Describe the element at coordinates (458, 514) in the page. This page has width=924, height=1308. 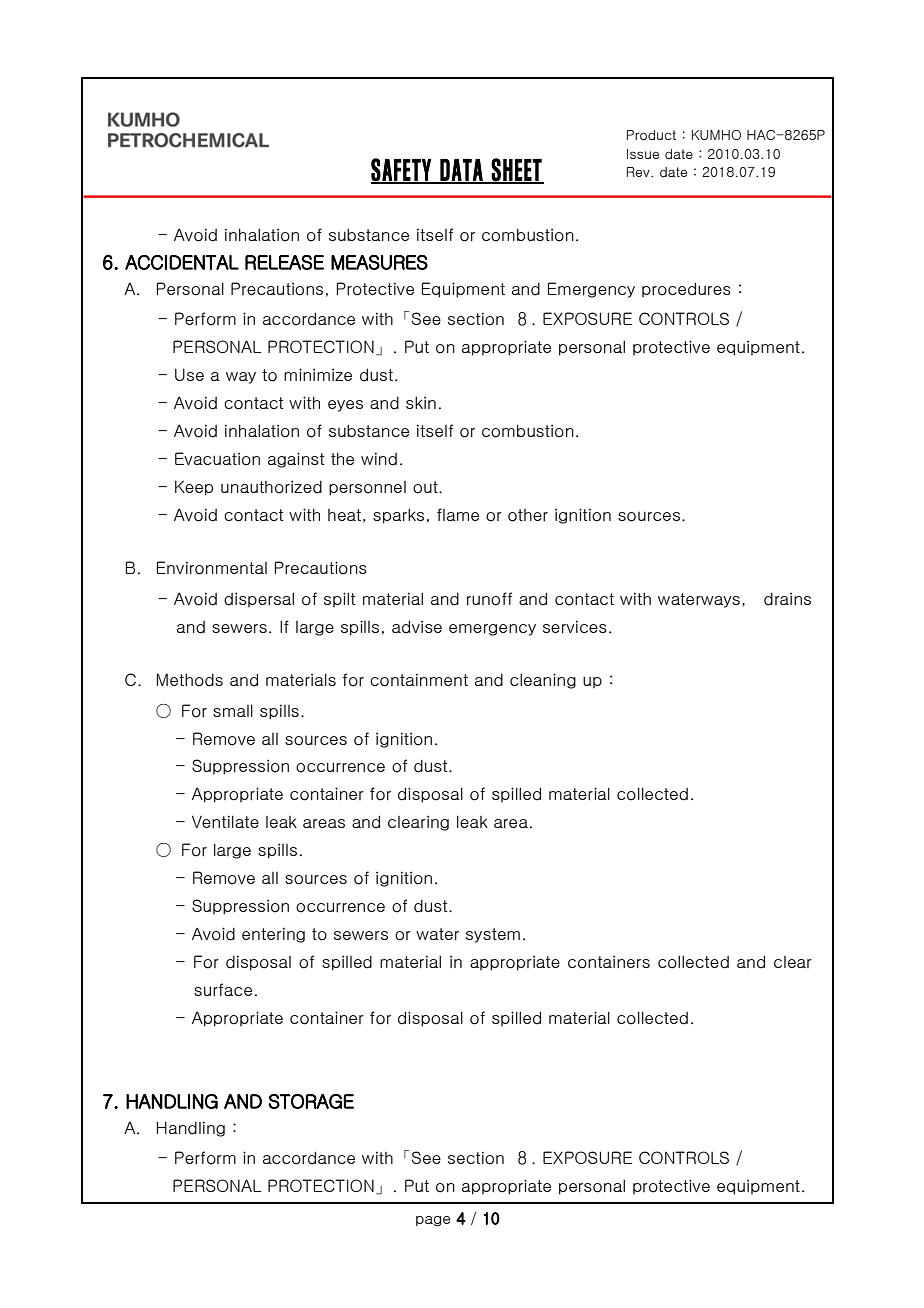
I see `flame` at that location.
